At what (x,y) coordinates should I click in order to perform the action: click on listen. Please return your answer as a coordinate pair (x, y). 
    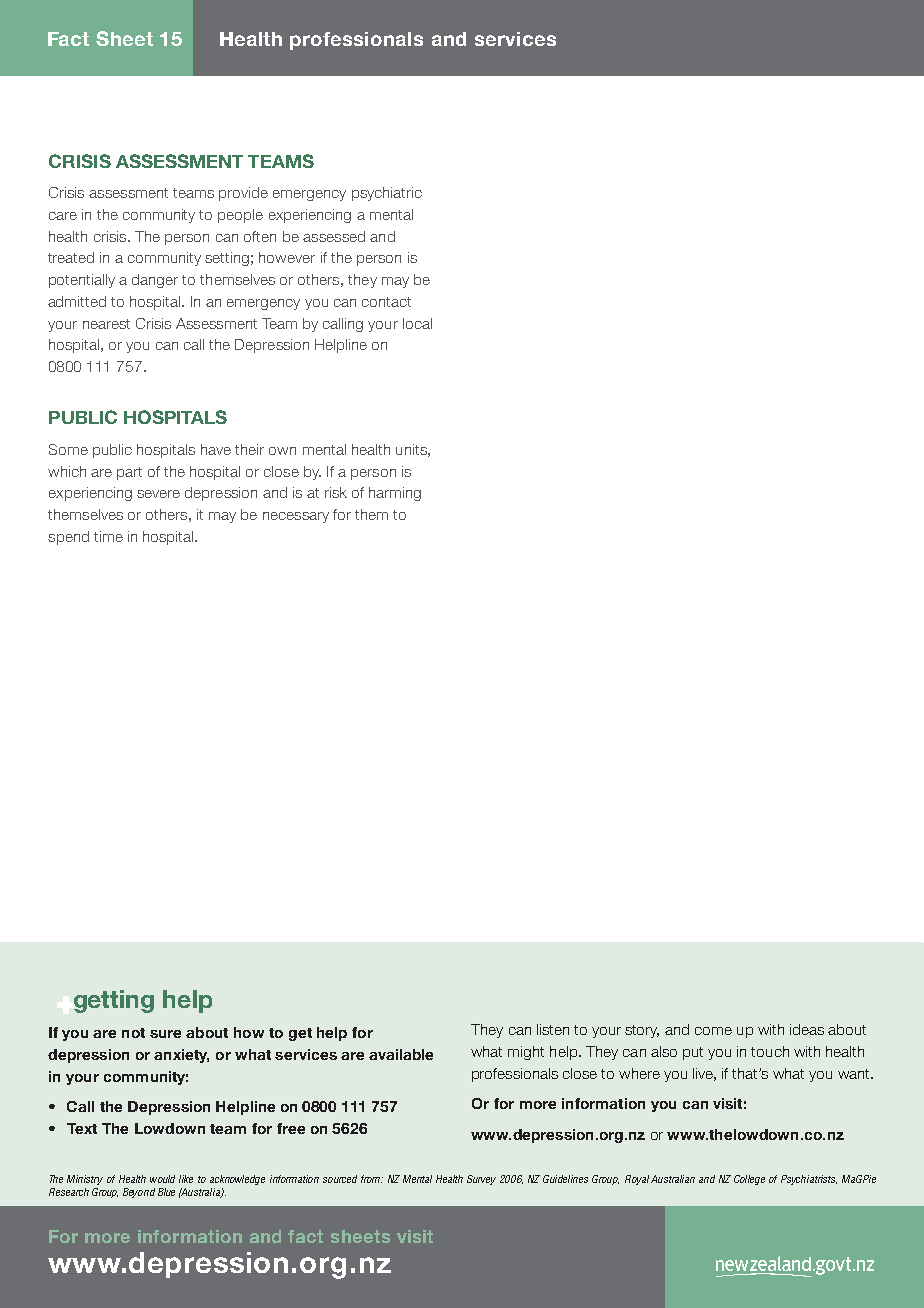
    Looking at the image, I should click on (553, 1029).
